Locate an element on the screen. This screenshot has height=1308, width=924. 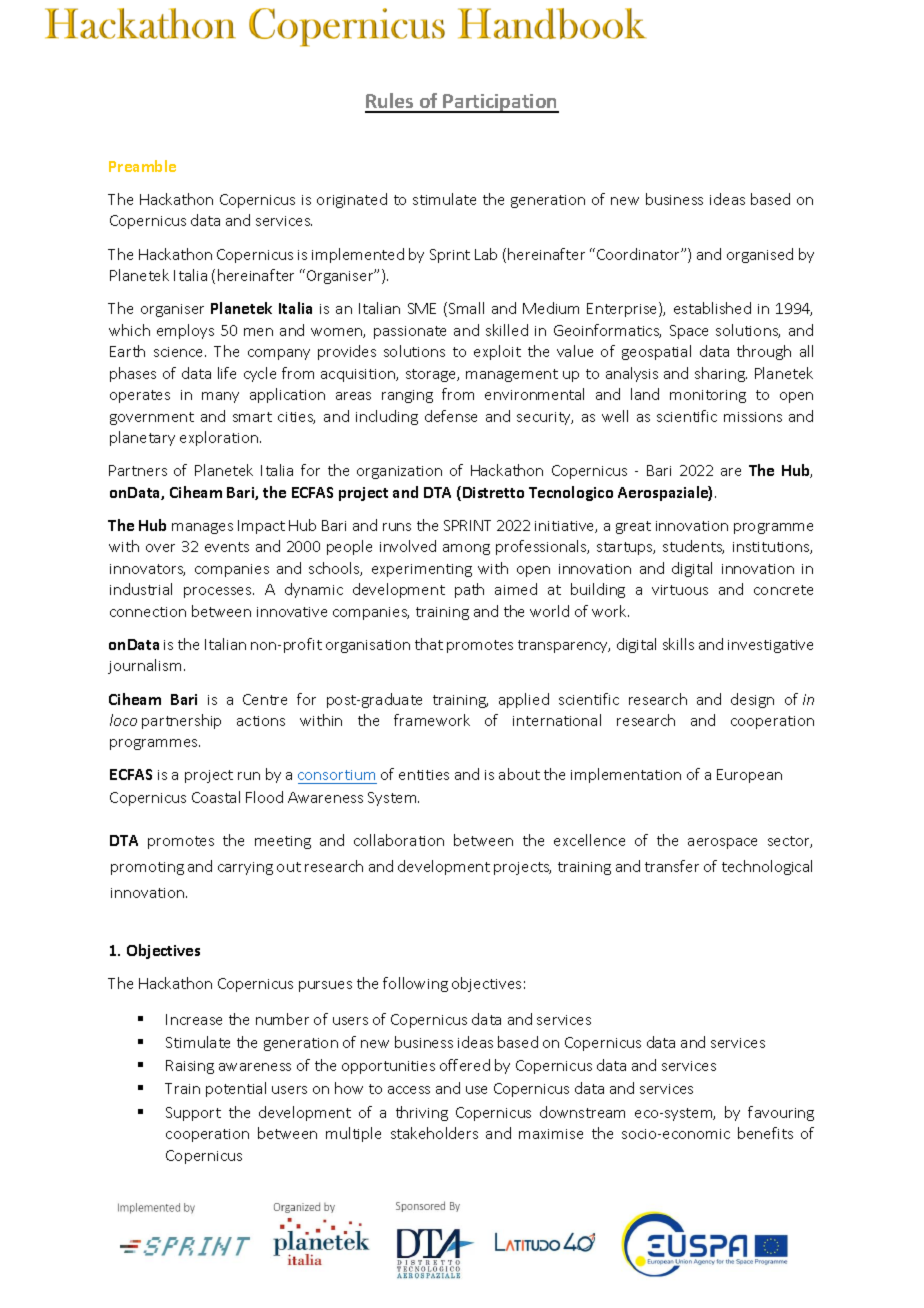
Support is located at coordinates (193, 1114).
